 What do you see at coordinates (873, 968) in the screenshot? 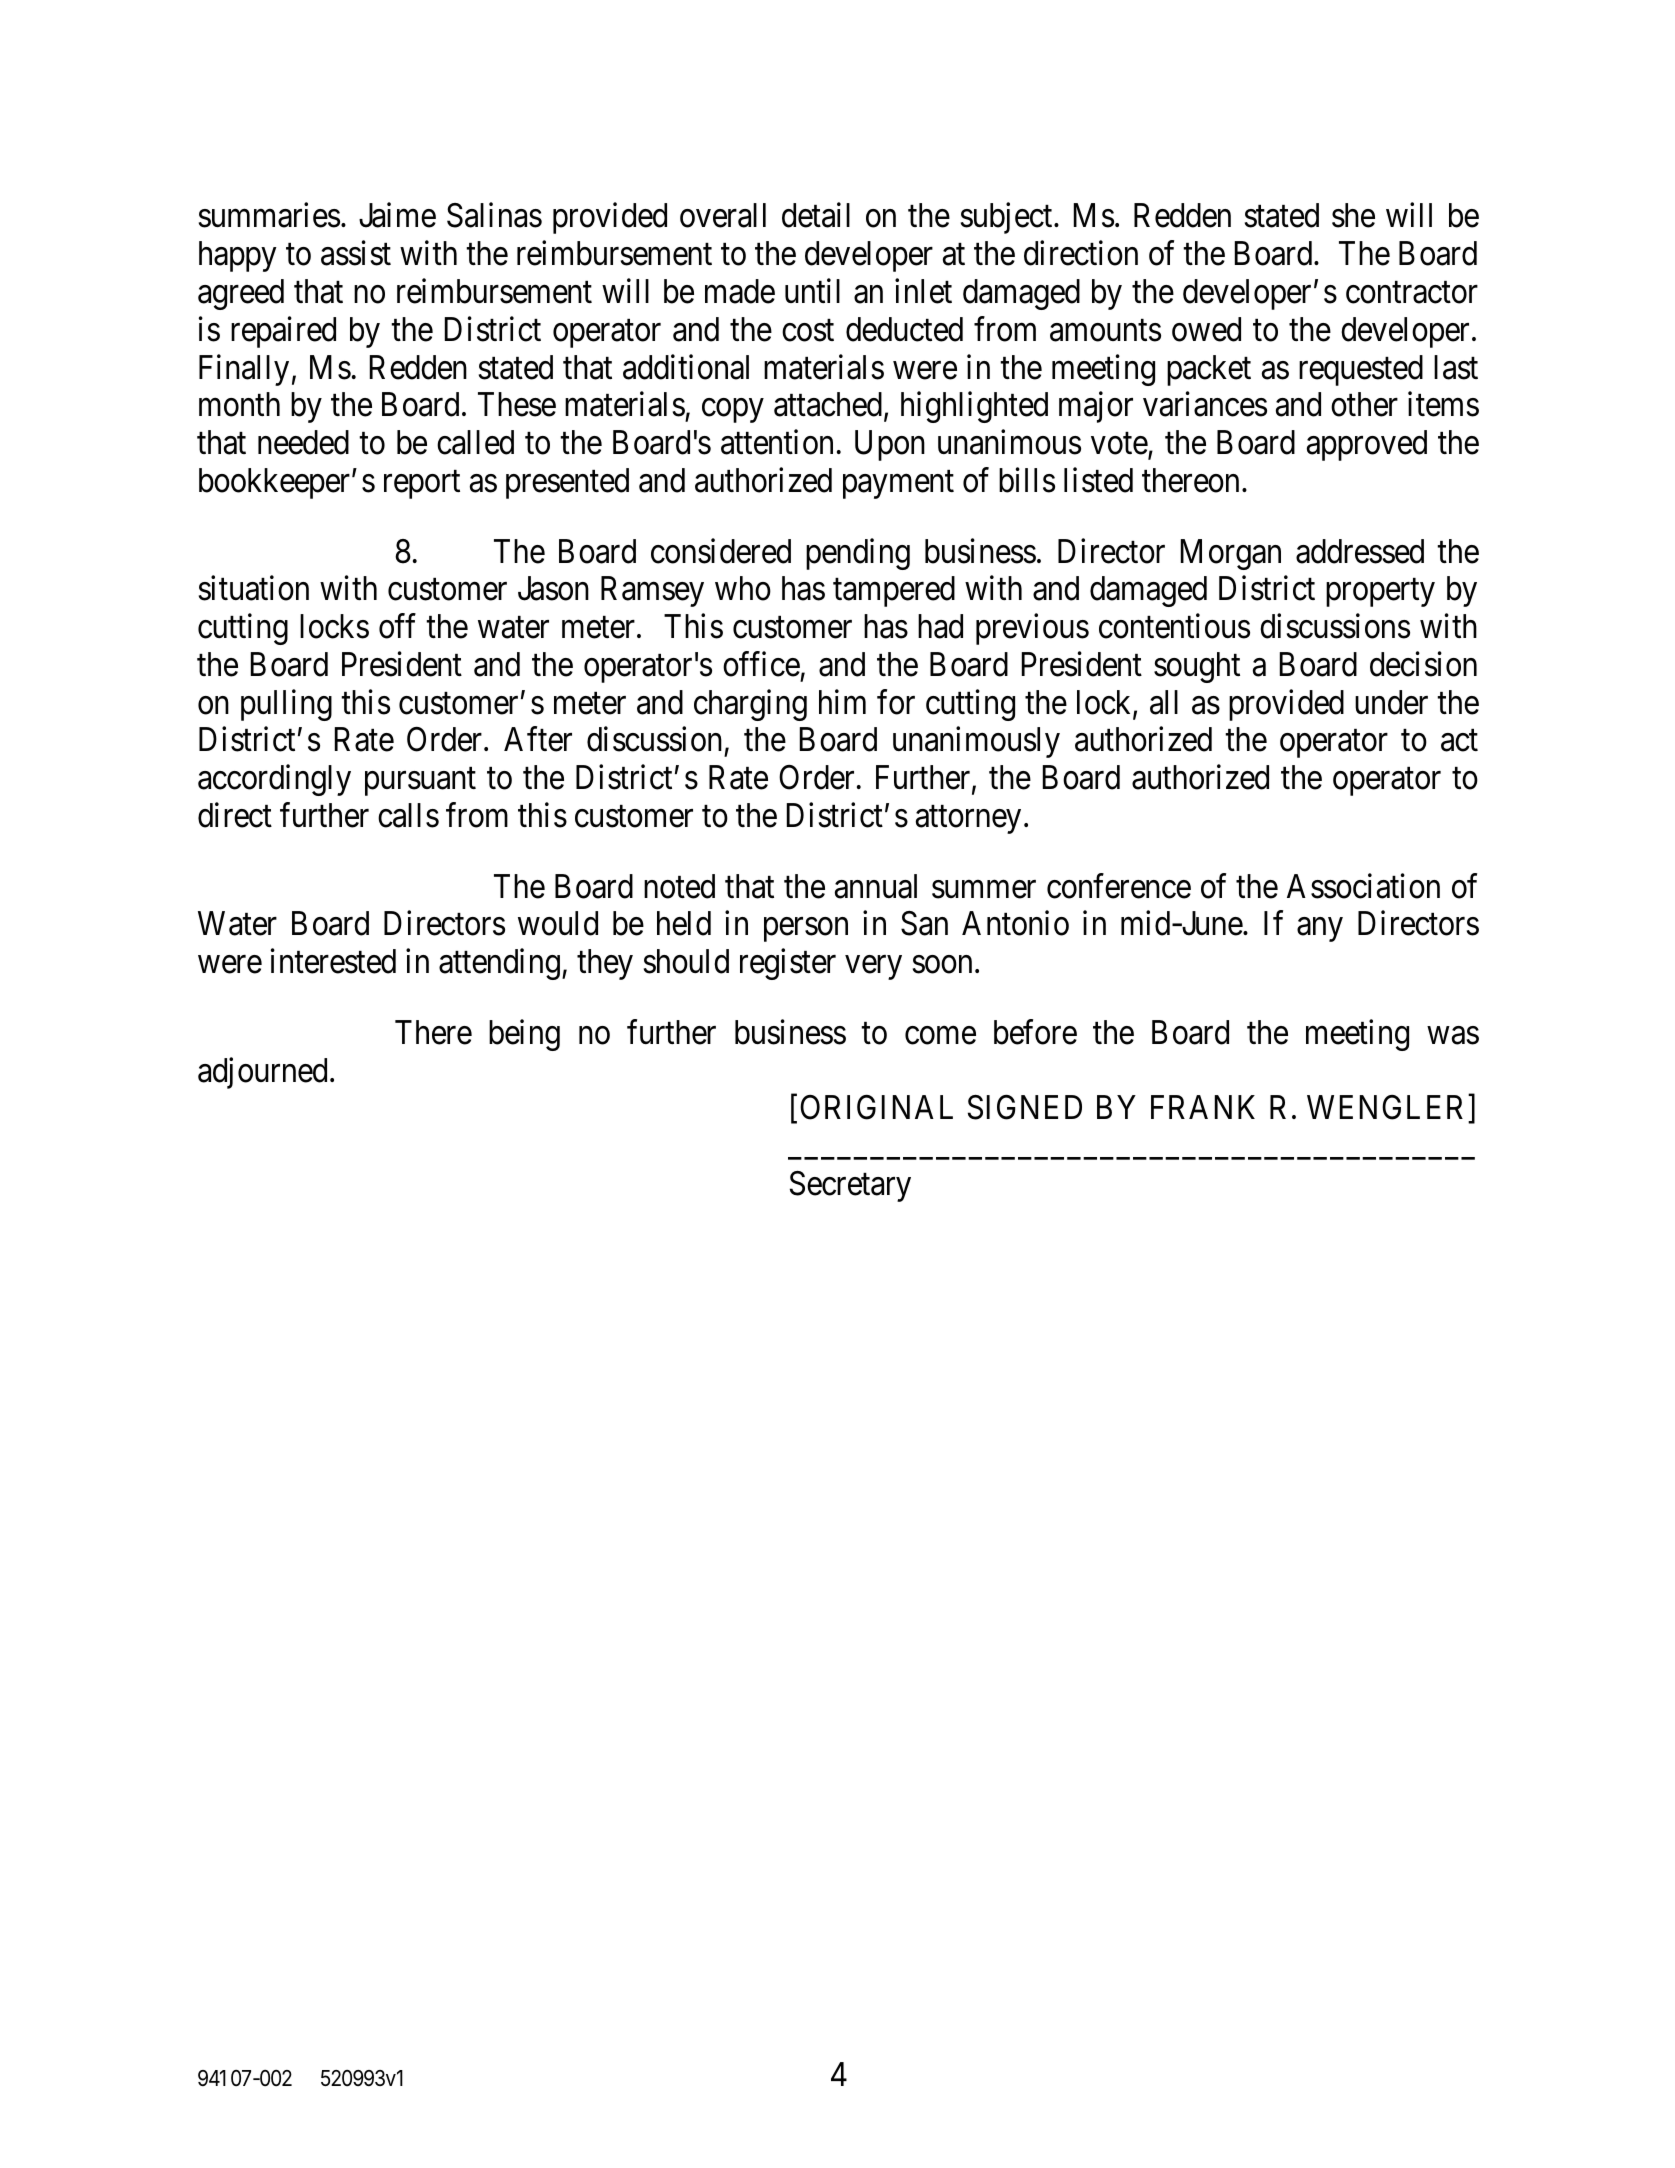
I see `very` at bounding box center [873, 968].
